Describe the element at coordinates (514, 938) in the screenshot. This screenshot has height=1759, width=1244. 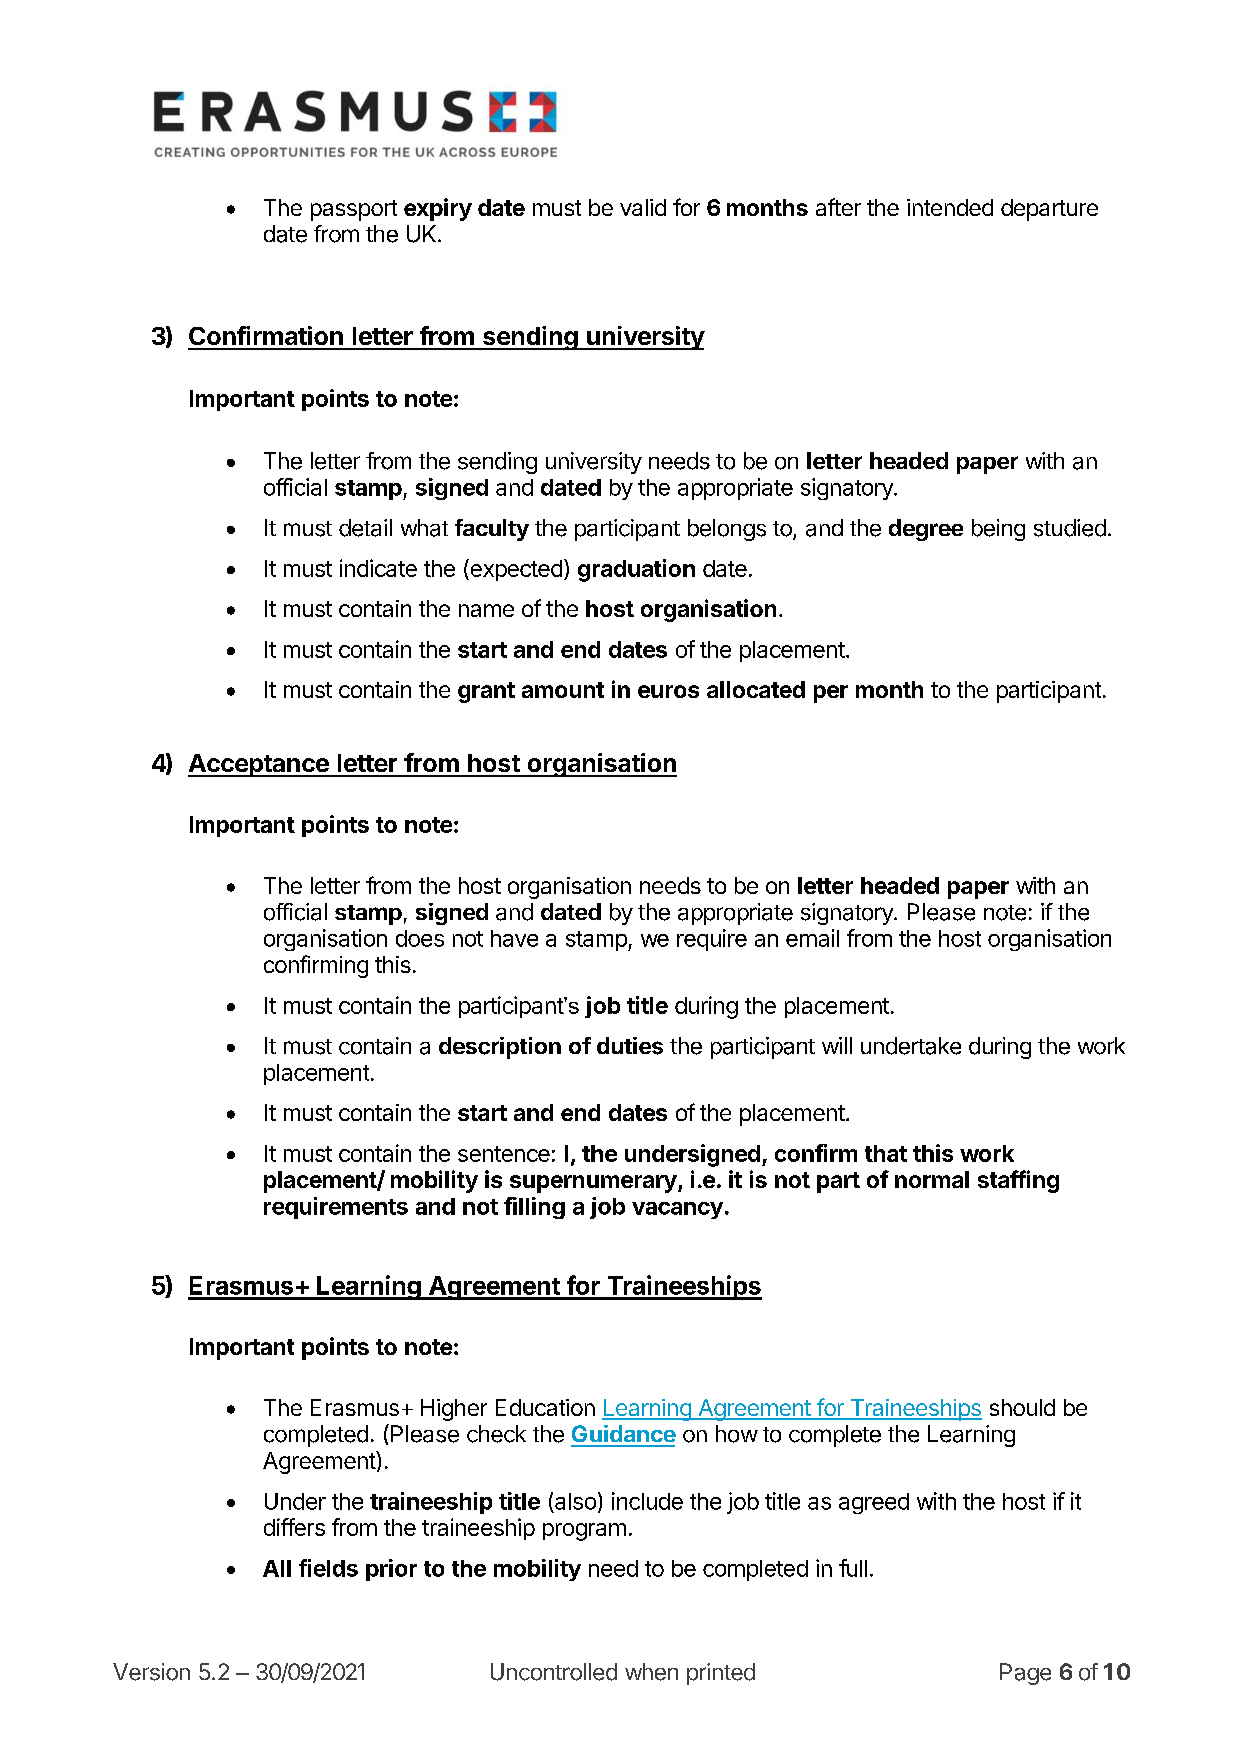
I see `have` at that location.
